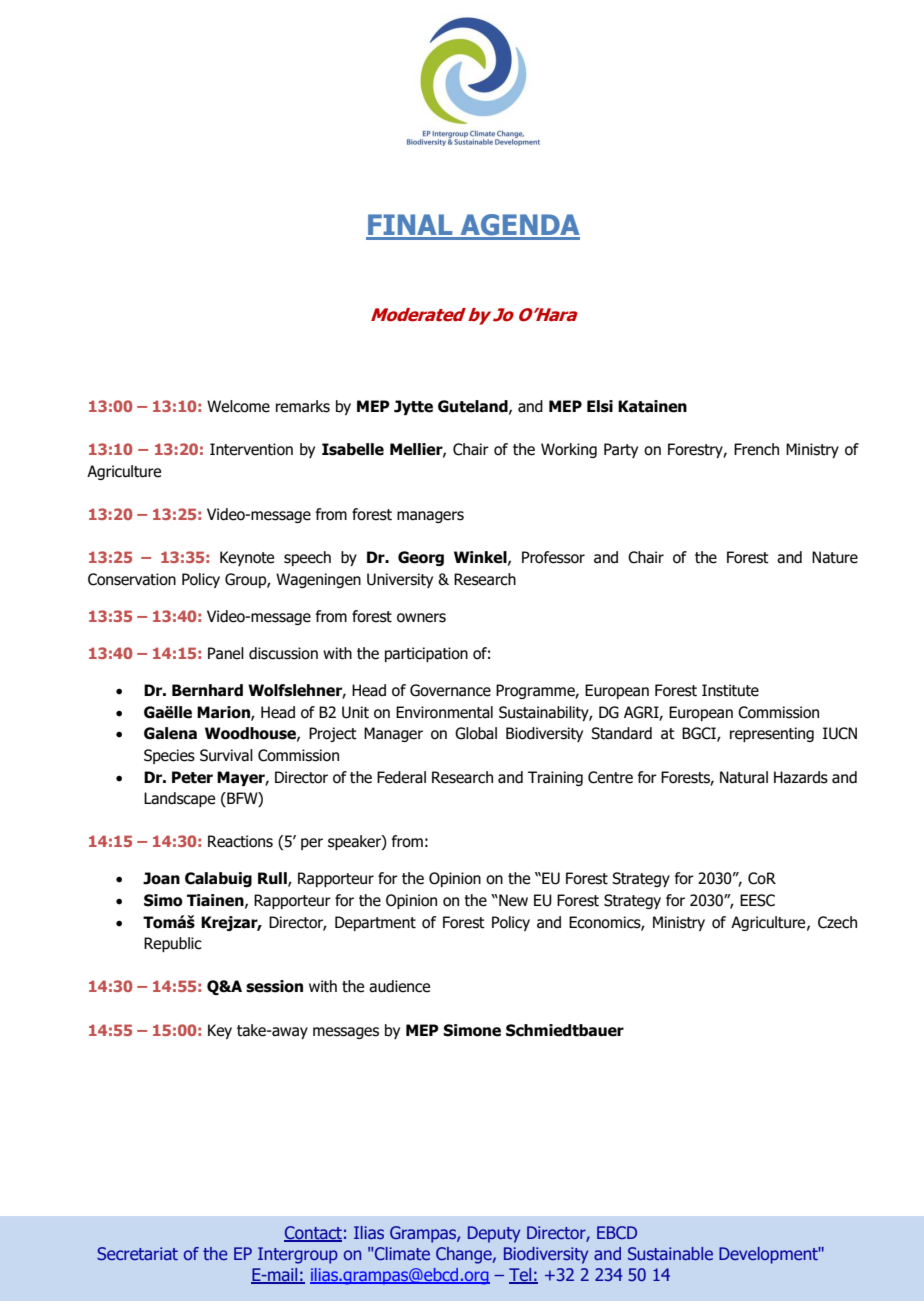 Image resolution: width=924 pixels, height=1308 pixels. What do you see at coordinates (240, 841) in the screenshot?
I see `Reactions` at bounding box center [240, 841].
